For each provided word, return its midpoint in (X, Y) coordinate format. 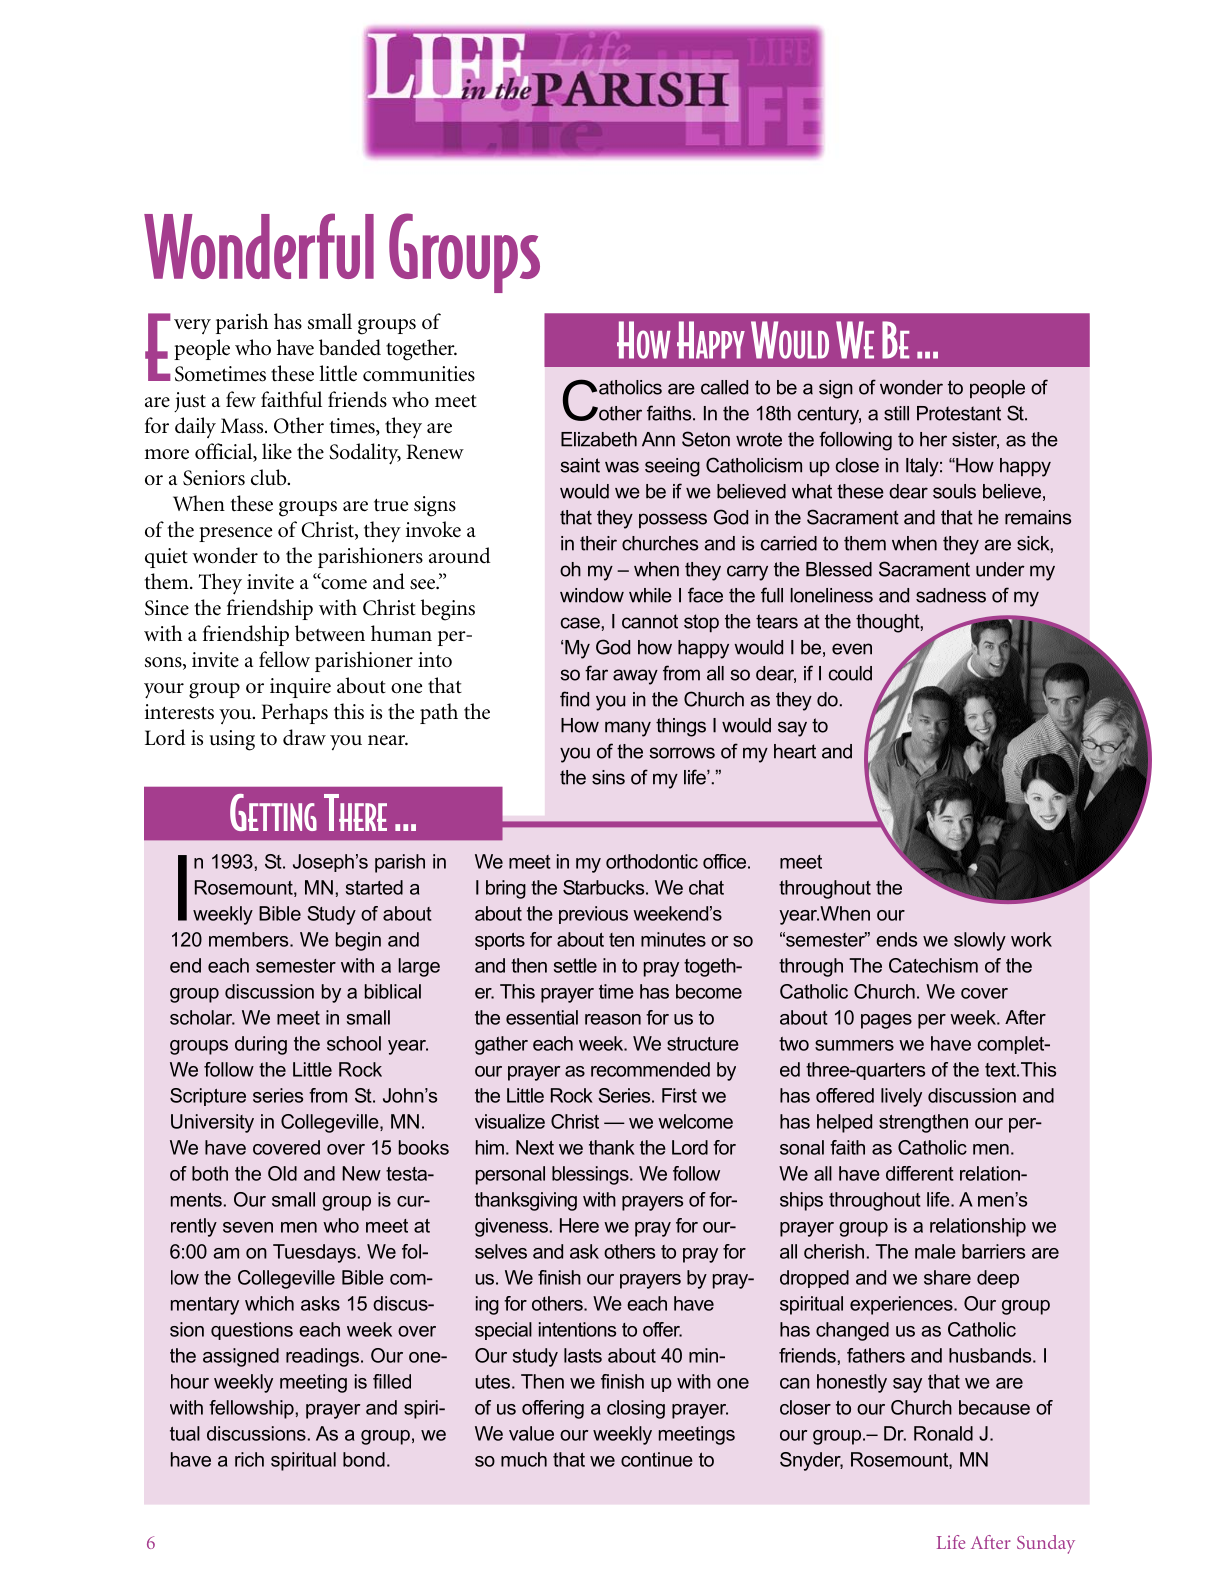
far (596, 673)
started (374, 887)
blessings (591, 1175)
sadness (951, 595)
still (896, 413)
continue (657, 1459)
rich (249, 1459)
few (241, 399)
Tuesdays (314, 1253)
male (935, 1251)
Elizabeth (599, 439)
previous (593, 915)
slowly (980, 941)
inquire (300, 688)
